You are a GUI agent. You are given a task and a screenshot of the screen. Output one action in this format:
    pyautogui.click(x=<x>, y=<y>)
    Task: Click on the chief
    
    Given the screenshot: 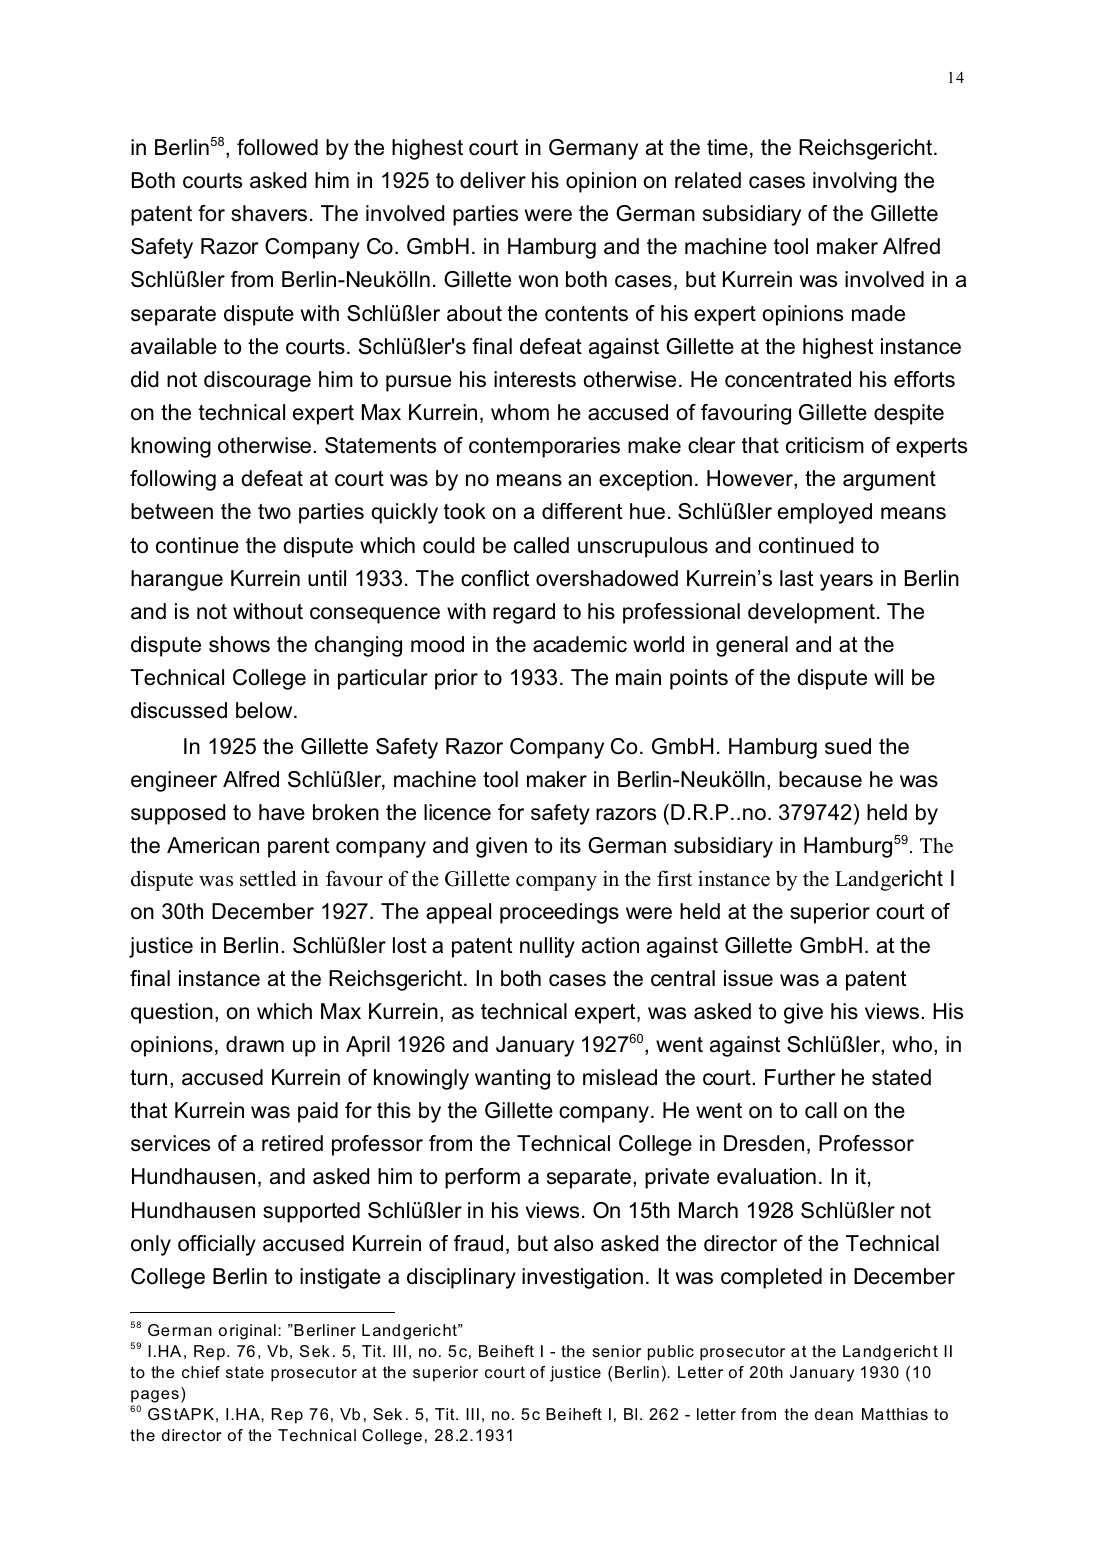 What is the action you would take?
    pyautogui.click(x=201, y=1372)
